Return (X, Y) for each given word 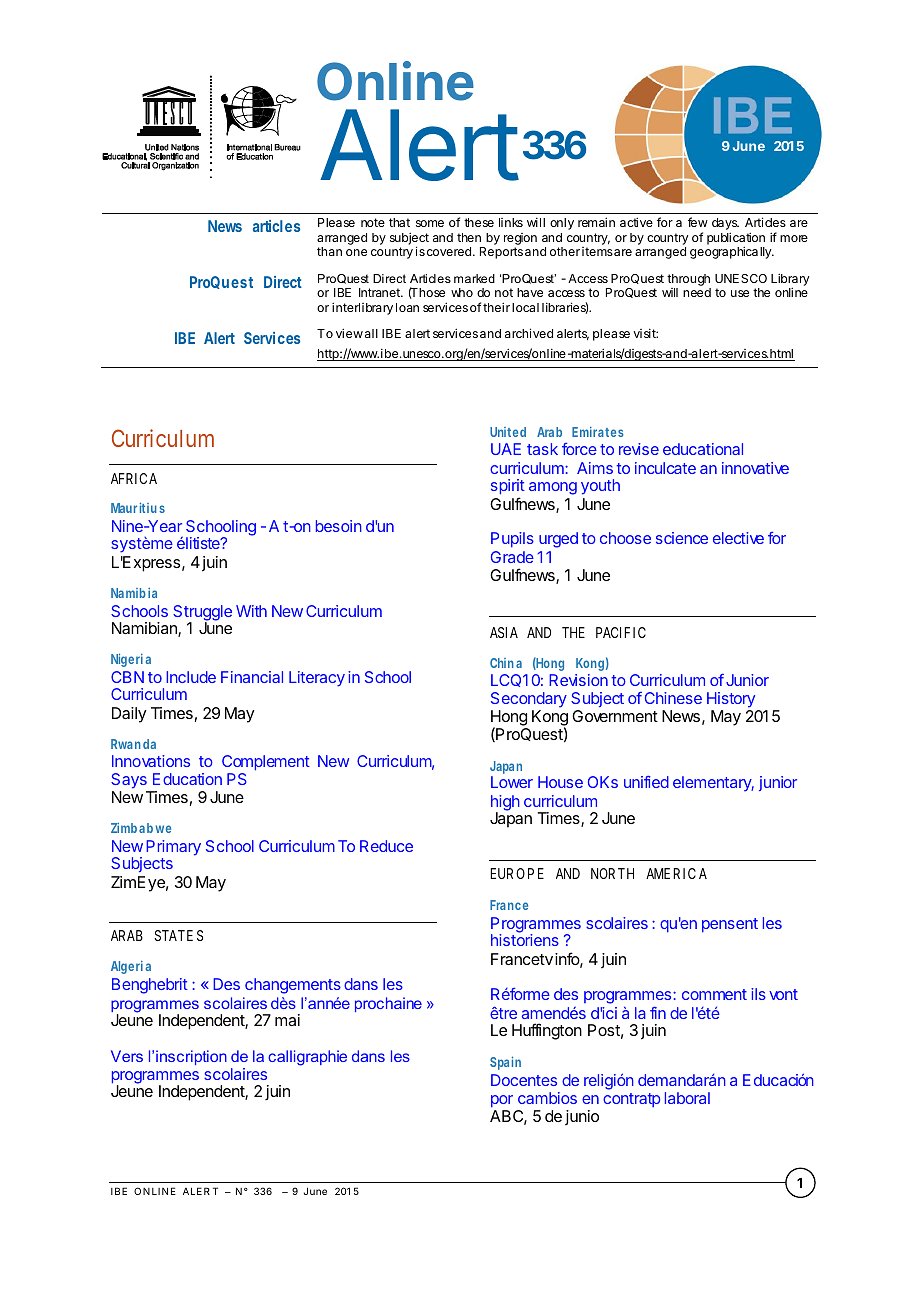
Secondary (529, 700)
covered (449, 251)
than (329, 251)
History (731, 700)
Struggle (202, 614)
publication (736, 240)
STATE (173, 935)
